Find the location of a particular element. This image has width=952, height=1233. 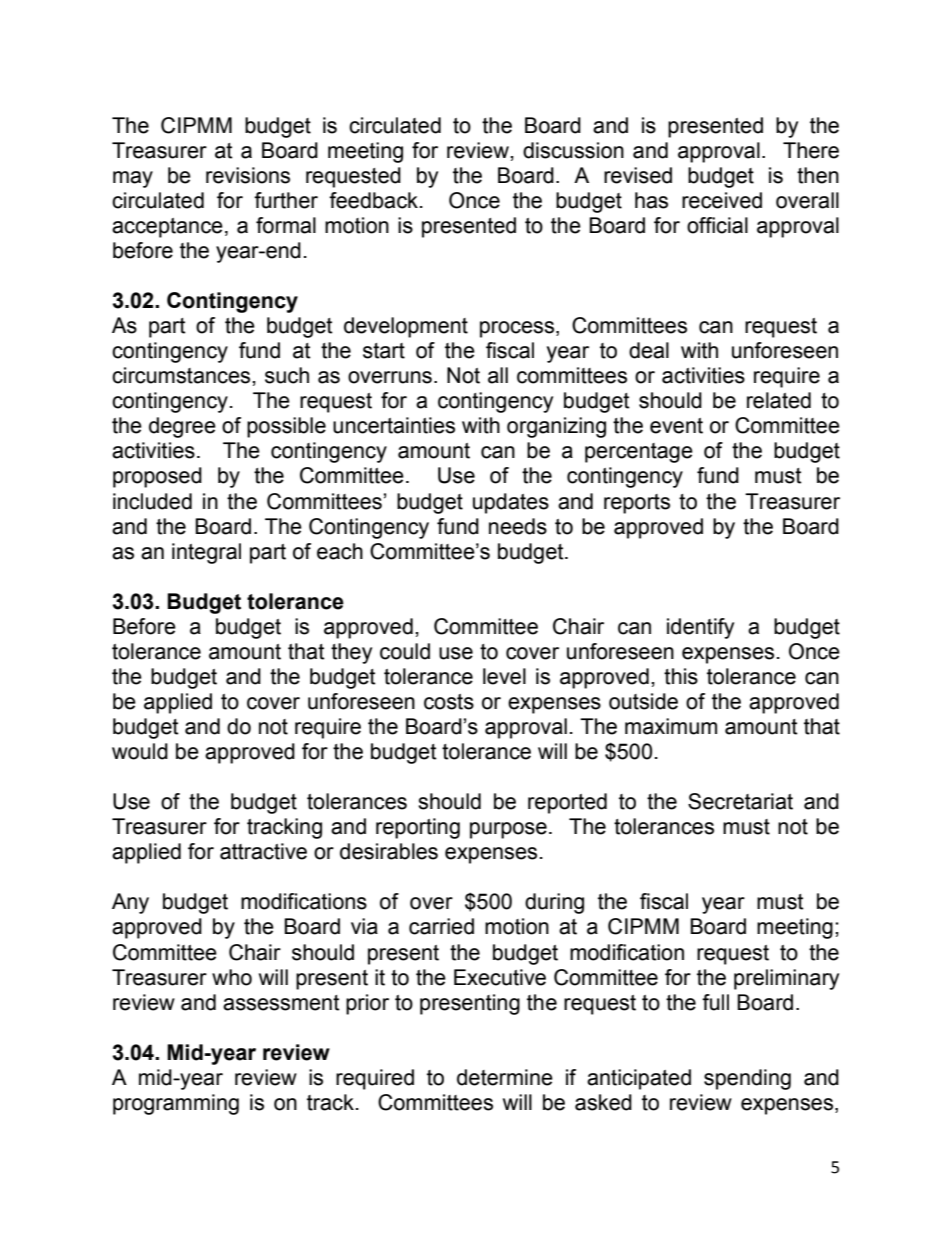

determine is located at coordinates (505, 1077).
